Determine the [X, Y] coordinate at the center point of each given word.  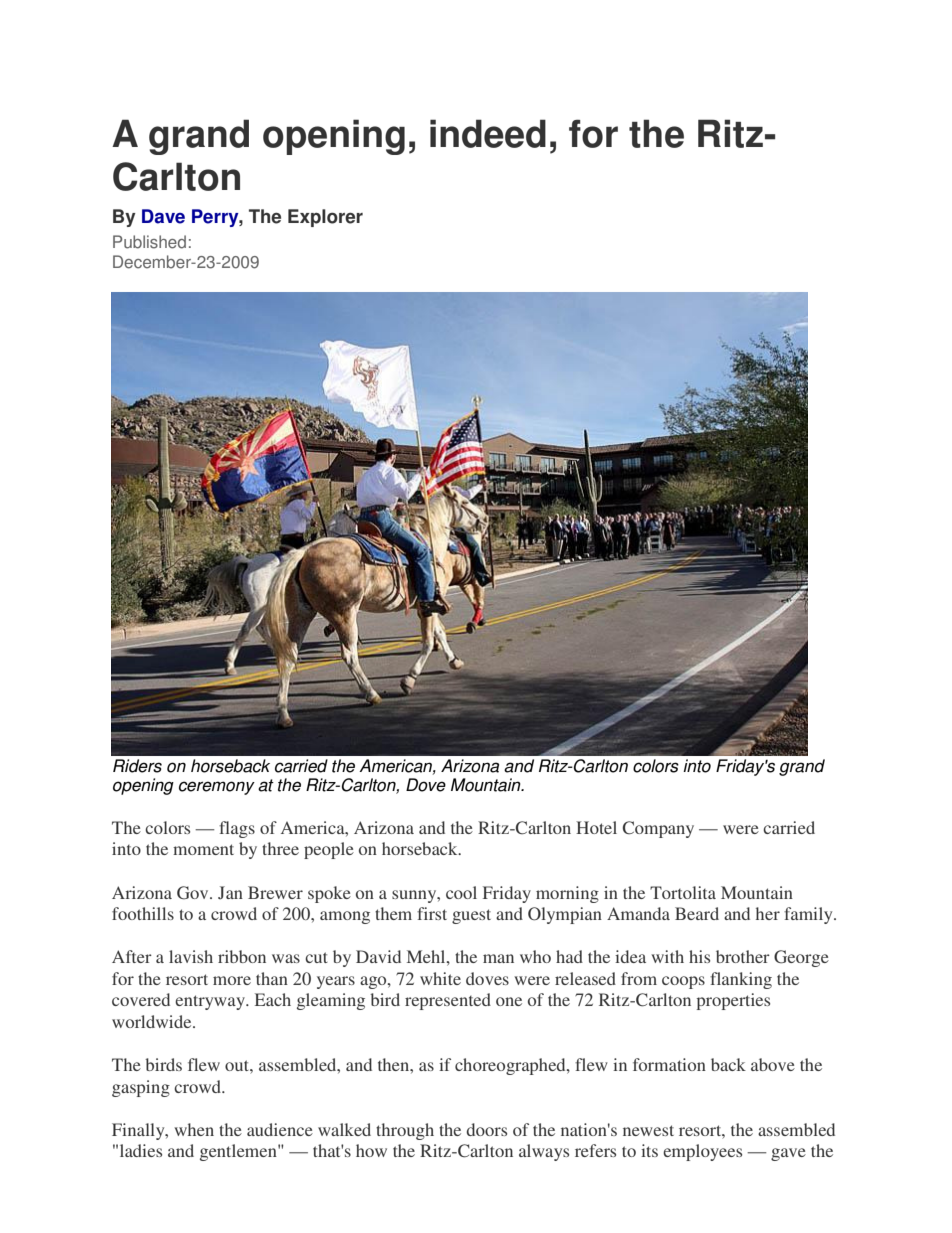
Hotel [596, 827]
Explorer [325, 218]
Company [658, 829]
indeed [488, 133]
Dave [163, 216]
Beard [697, 913]
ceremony [217, 788]
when [194, 1129]
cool [461, 892]
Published [149, 242]
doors [486, 1129]
